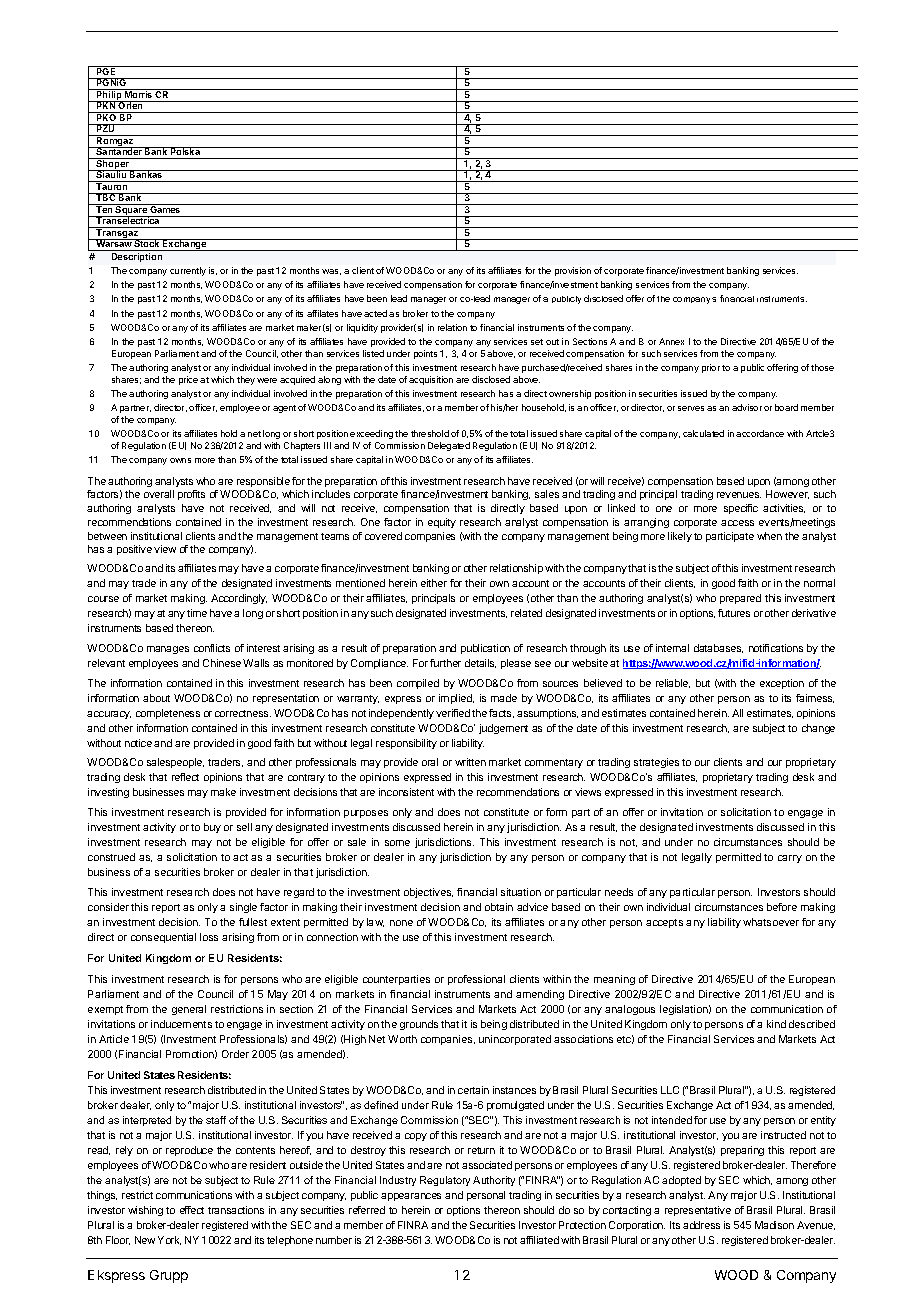 The width and height of the page is (924, 1308). What do you see at coordinates (109, 96) in the page?
I see `Philip` at bounding box center [109, 96].
